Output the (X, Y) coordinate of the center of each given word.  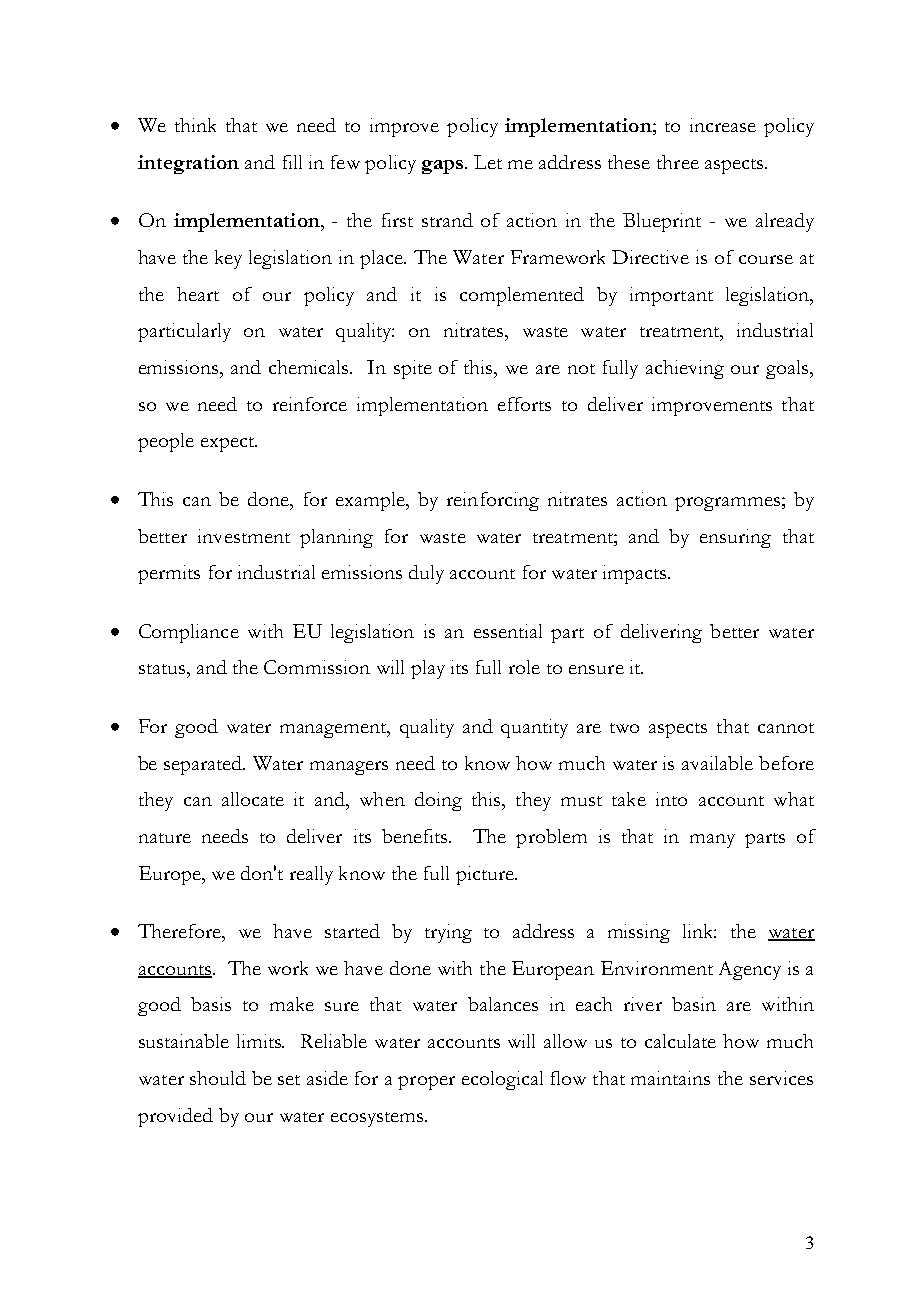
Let (488, 162)
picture (486, 875)
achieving (685, 369)
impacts (636, 574)
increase (723, 125)
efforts (524, 404)
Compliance (189, 633)
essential (508, 631)
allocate (253, 799)
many (712, 841)
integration (188, 164)
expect (229, 444)
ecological (502, 1080)
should (218, 1078)
